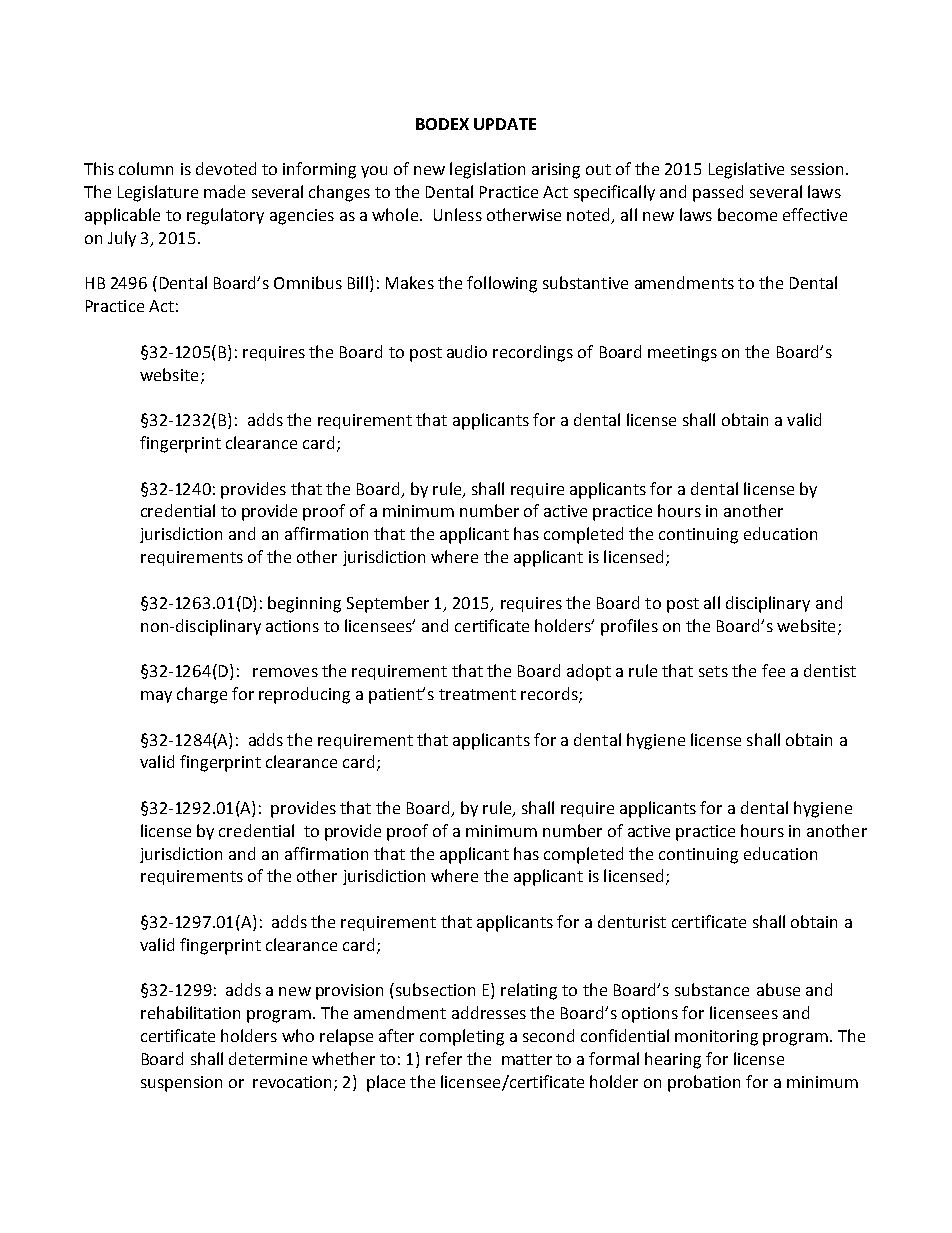 The width and height of the document is (952, 1233). I want to click on suspension, so click(181, 1084).
